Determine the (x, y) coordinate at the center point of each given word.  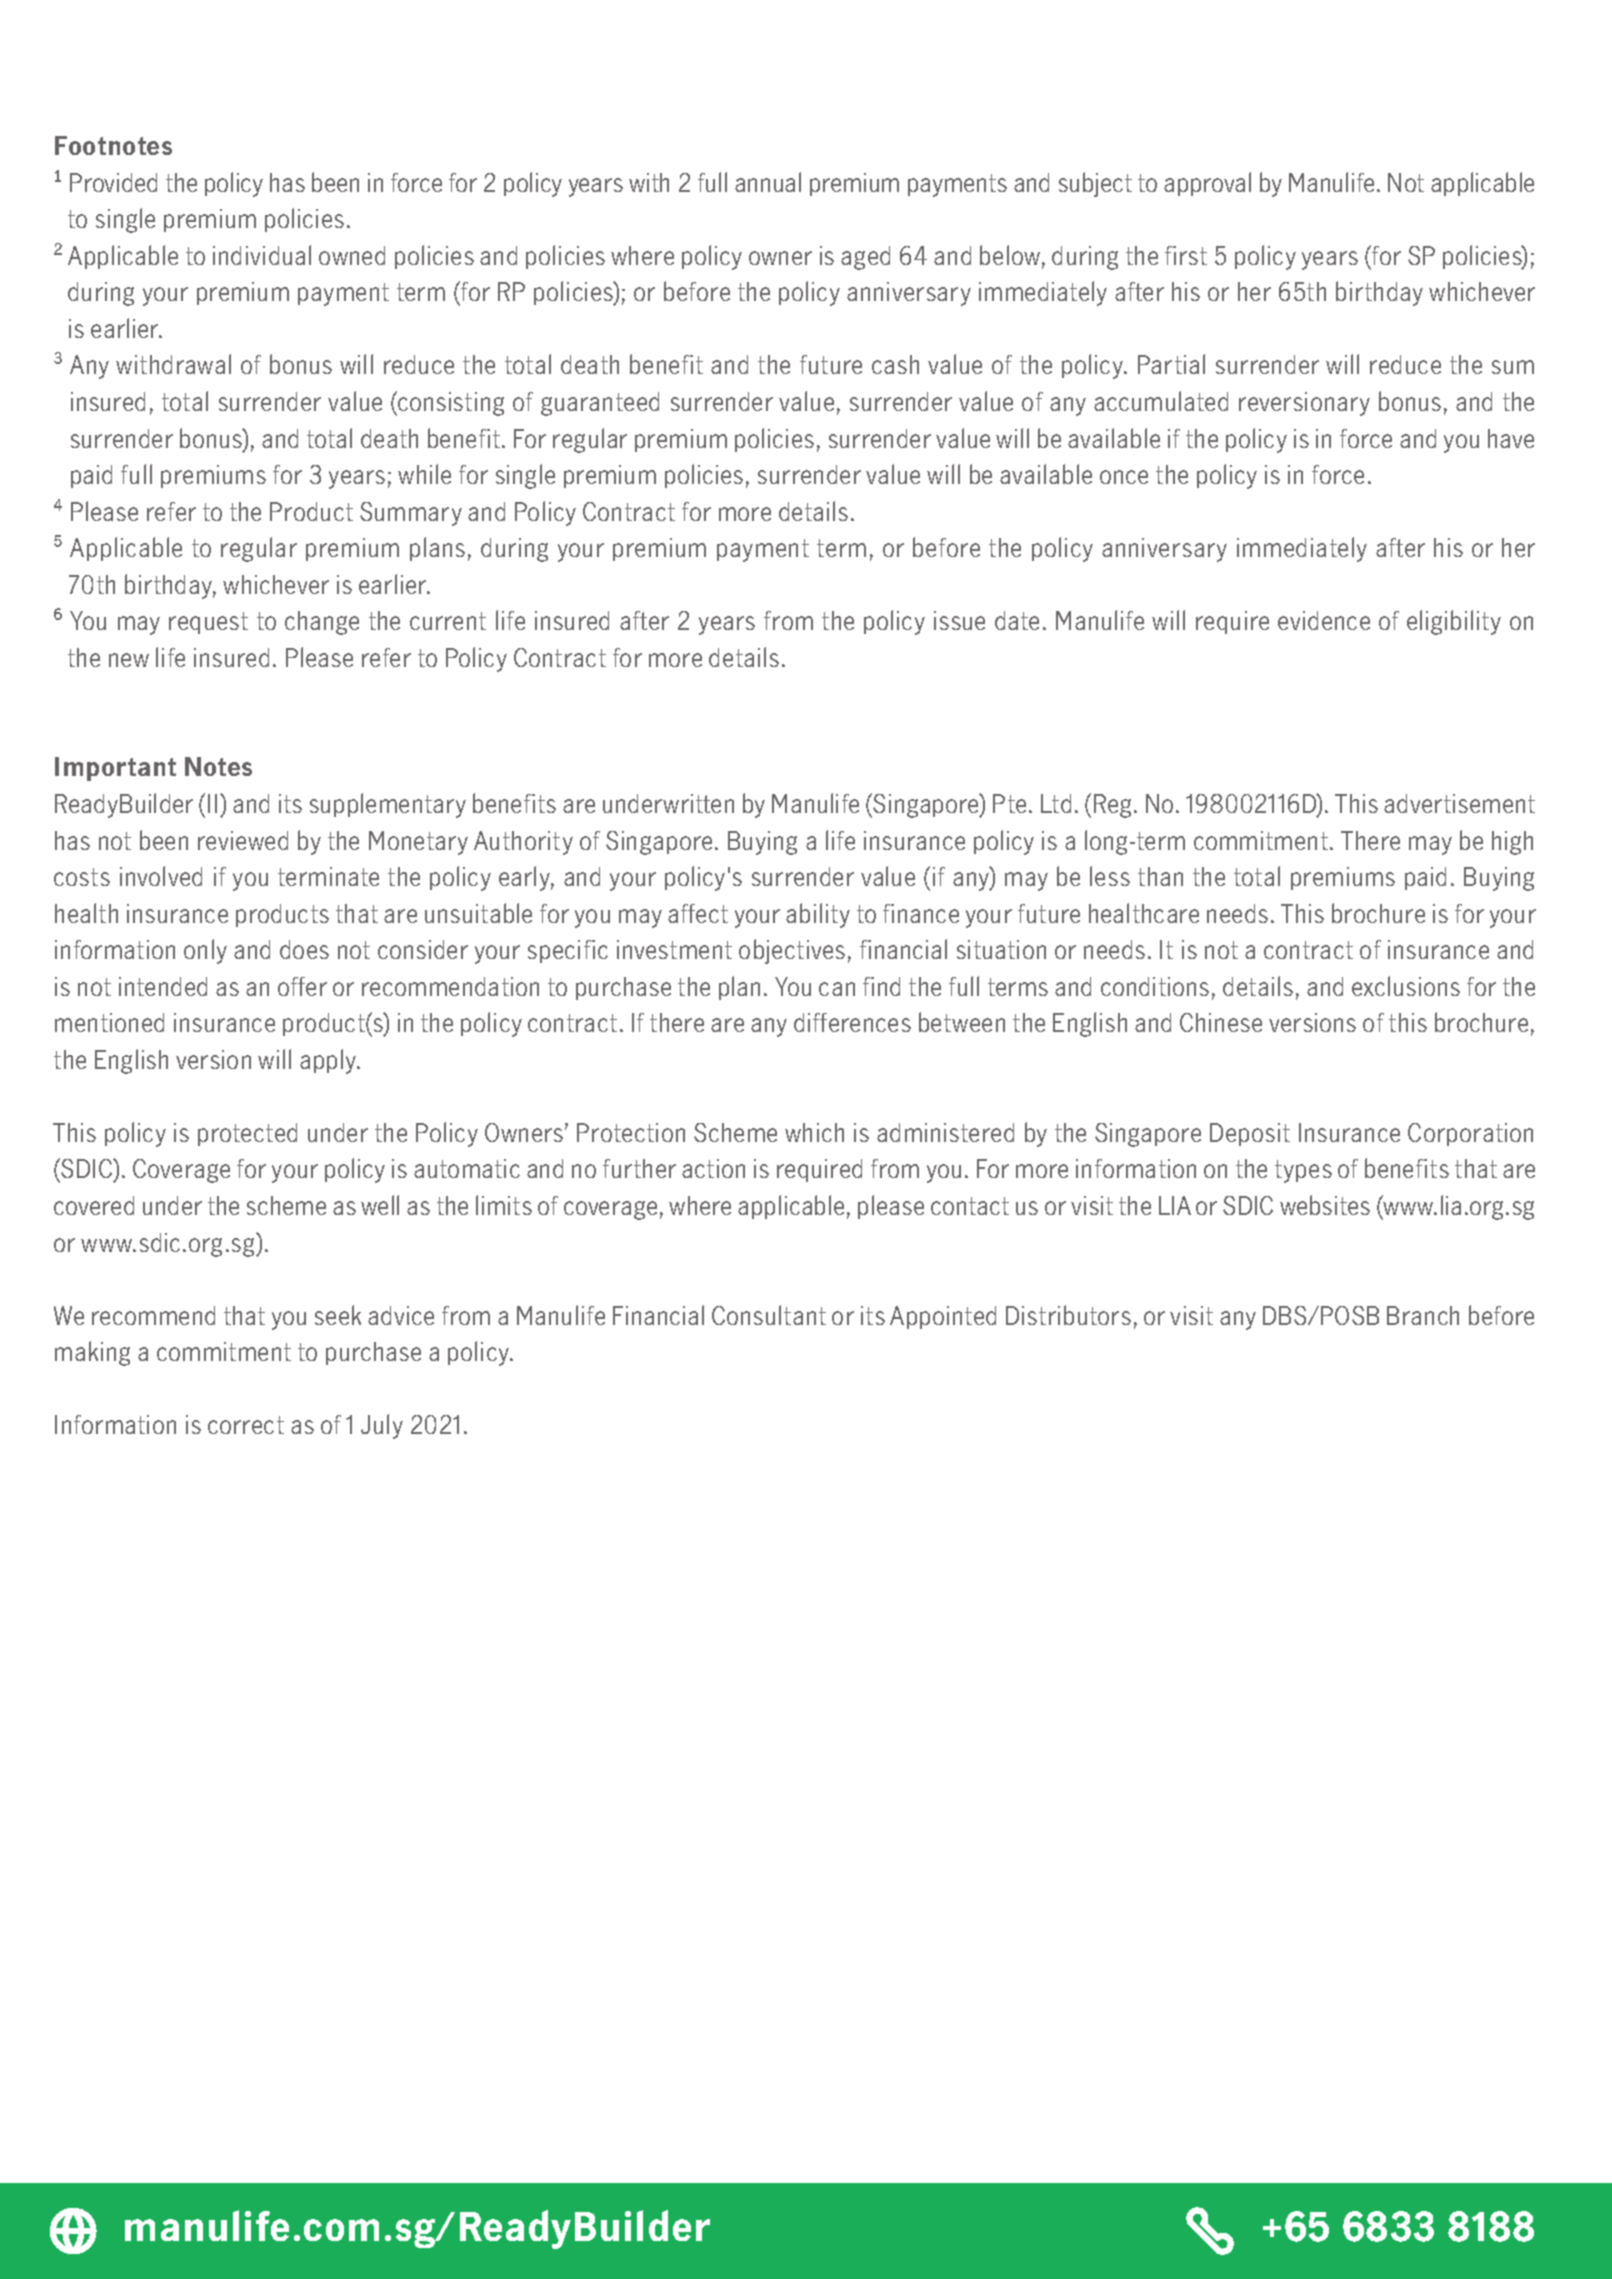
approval (1207, 184)
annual (768, 182)
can (837, 989)
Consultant (769, 1315)
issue (959, 620)
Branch (1423, 1315)
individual (262, 255)
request (208, 623)
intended (163, 986)
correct (246, 1425)
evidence (1324, 620)
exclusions (1406, 986)
